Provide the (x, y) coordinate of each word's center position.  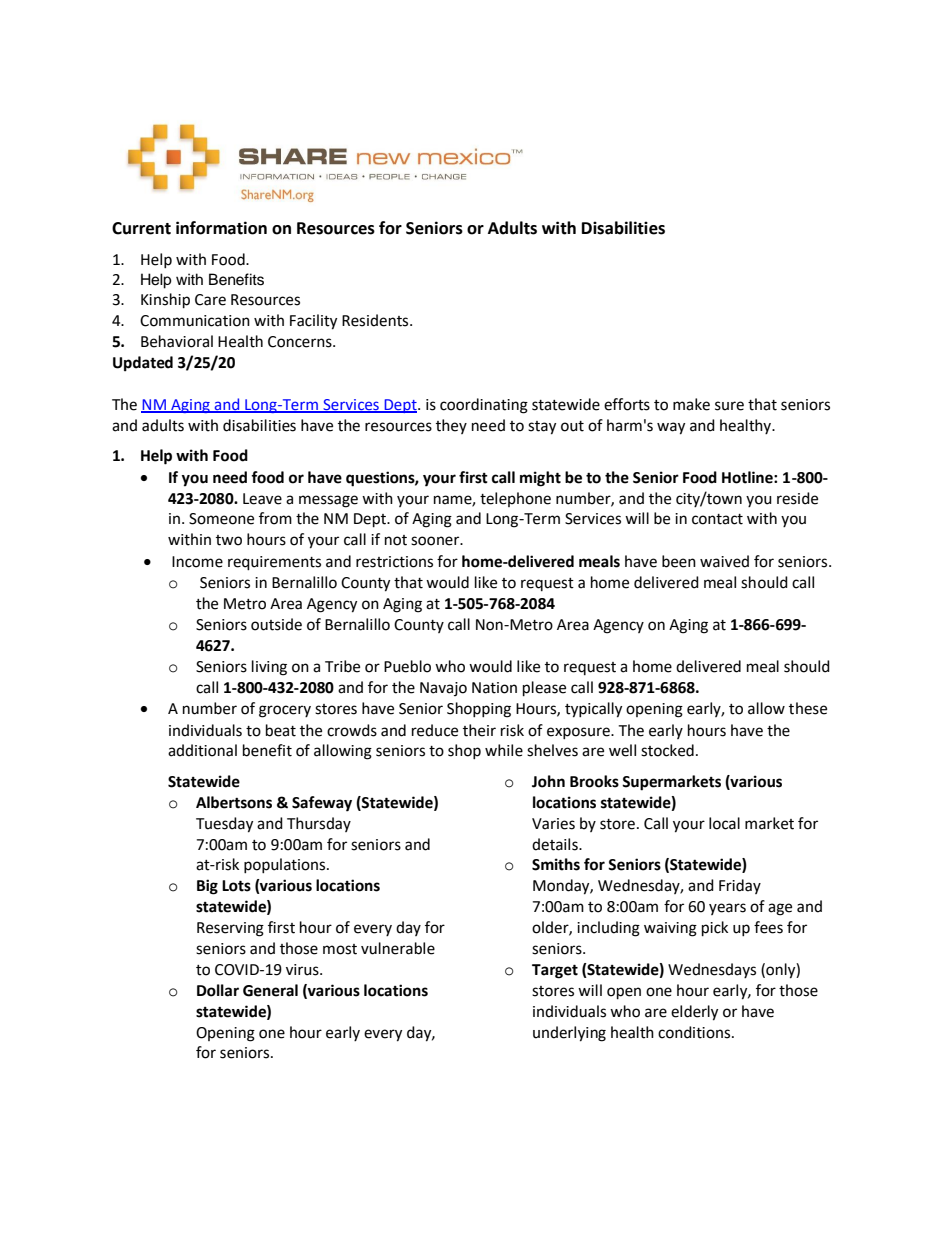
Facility (313, 322)
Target (555, 971)
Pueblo (407, 666)
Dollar (218, 990)
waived (724, 561)
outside (276, 624)
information (221, 228)
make (691, 404)
